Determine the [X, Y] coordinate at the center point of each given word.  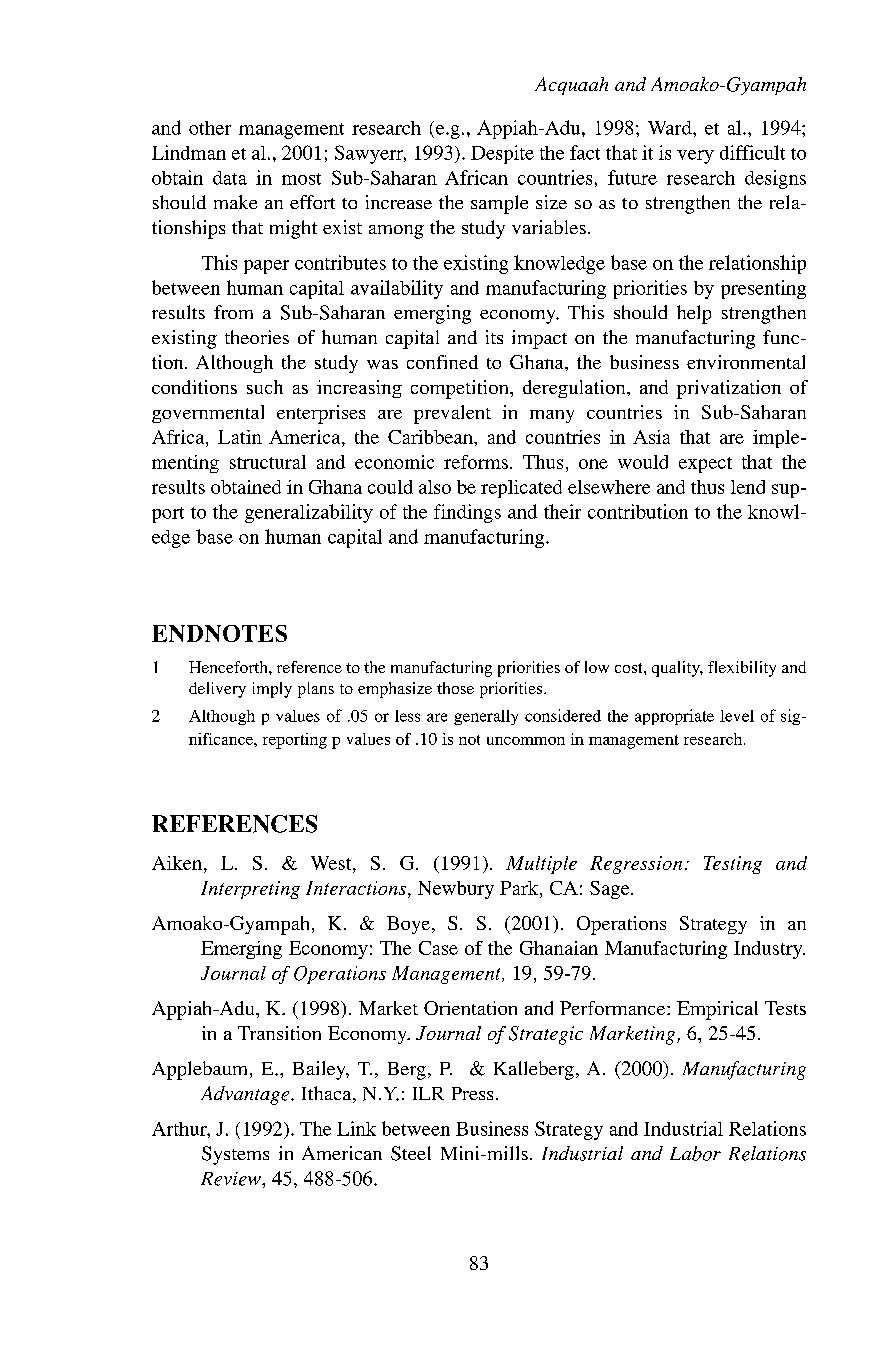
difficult [752, 152]
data [230, 178]
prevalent [452, 414]
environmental [746, 362]
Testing [733, 865]
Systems [235, 1155]
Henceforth [229, 667]
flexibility [742, 669]
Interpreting [250, 890]
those [455, 688]
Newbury [456, 890]
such [265, 387]
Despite [502, 154]
